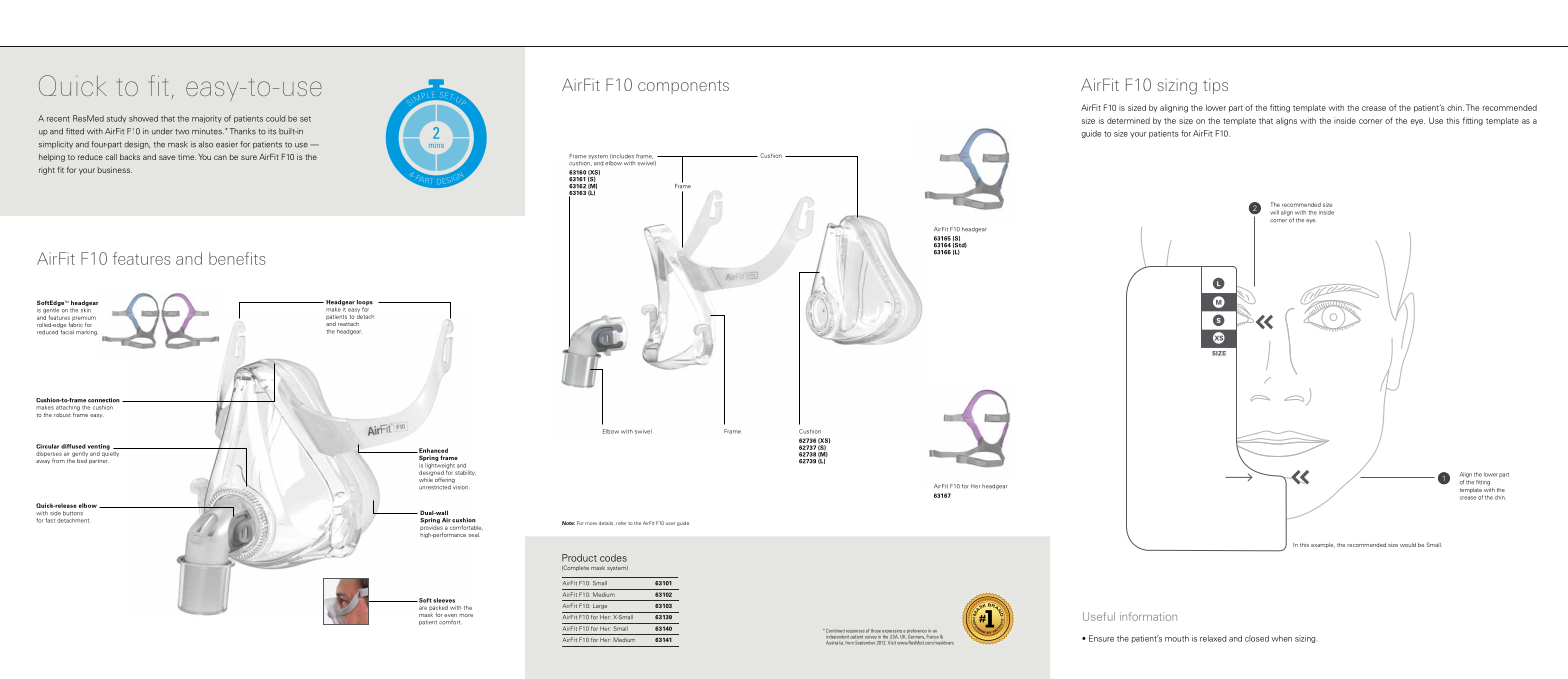 The width and height of the document is (1568, 679). I want to click on marking, so click(86, 333).
